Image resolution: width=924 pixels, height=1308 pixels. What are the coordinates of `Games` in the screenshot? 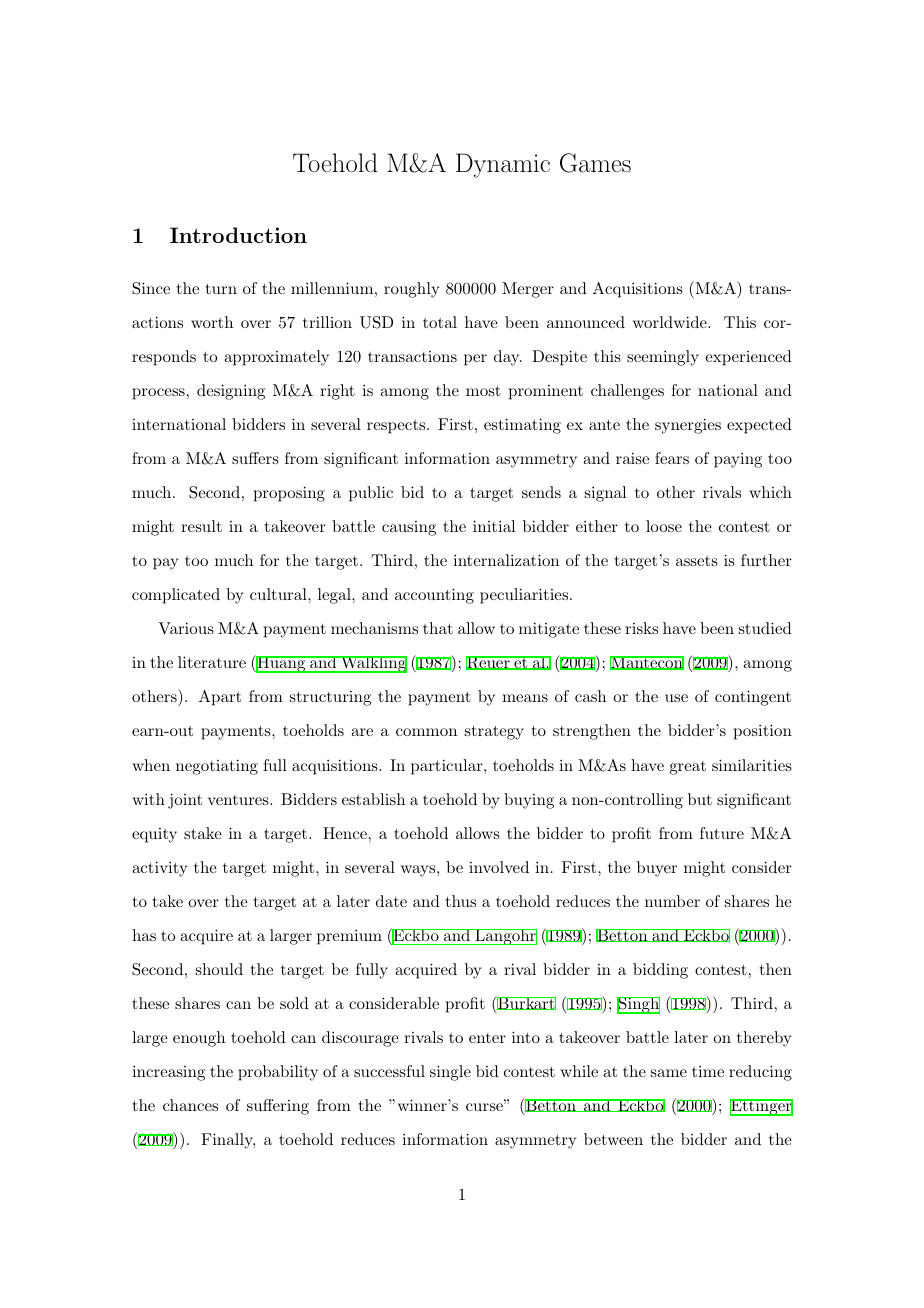 It's located at (595, 163).
